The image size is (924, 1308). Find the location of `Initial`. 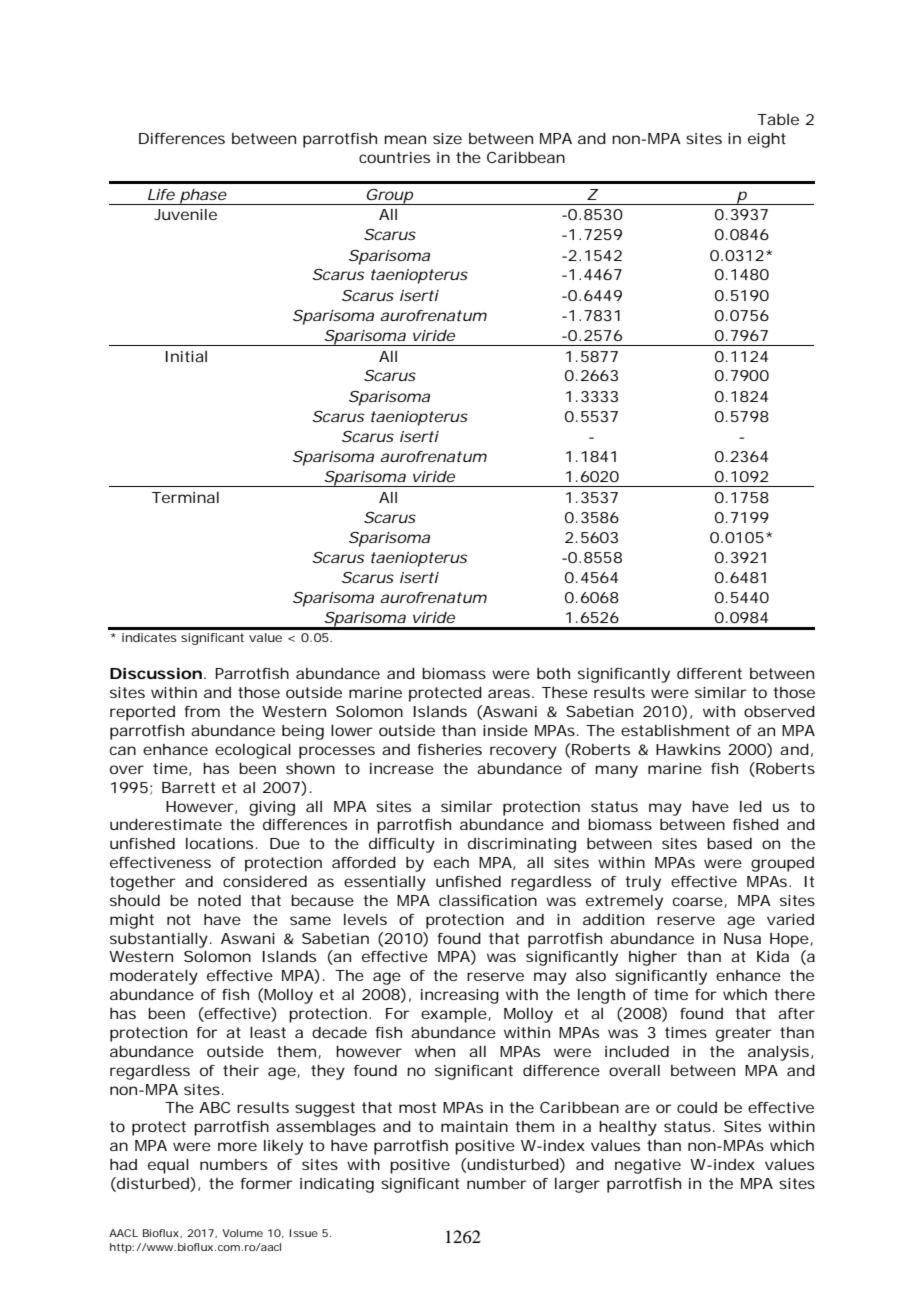

Initial is located at coordinates (186, 356).
